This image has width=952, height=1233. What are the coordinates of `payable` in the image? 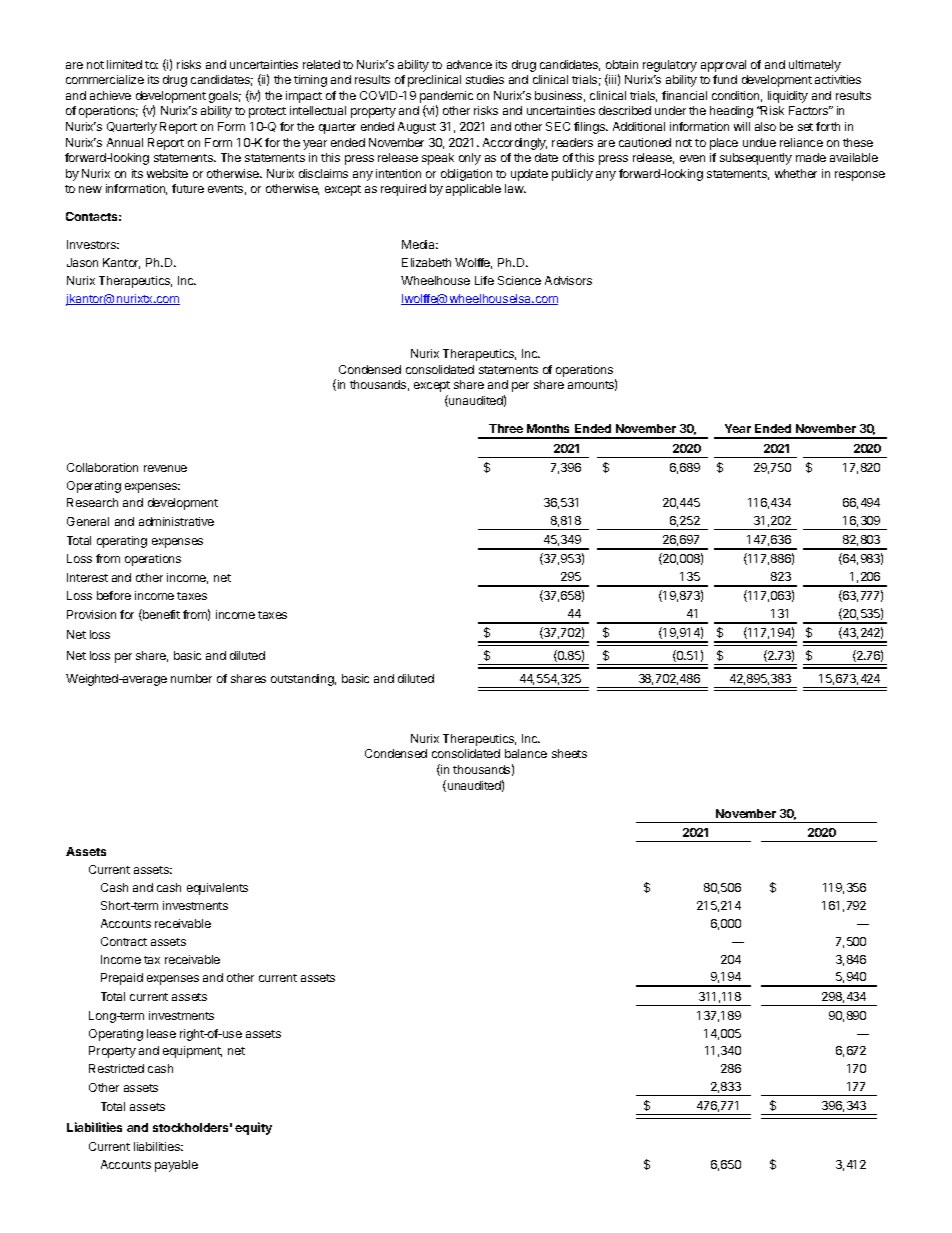 It's located at (176, 1166).
